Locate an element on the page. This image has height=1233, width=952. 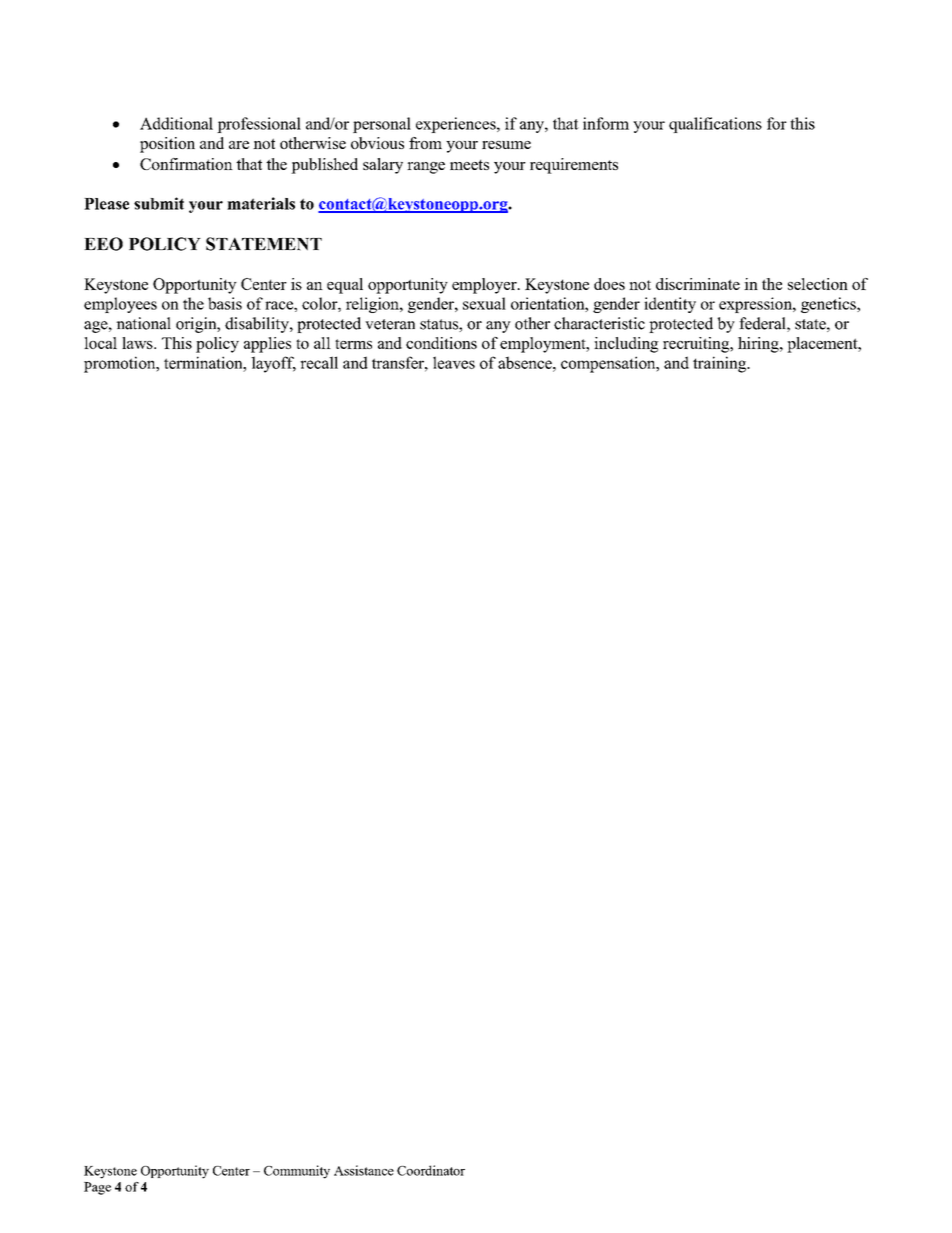
recall is located at coordinates (319, 362).
